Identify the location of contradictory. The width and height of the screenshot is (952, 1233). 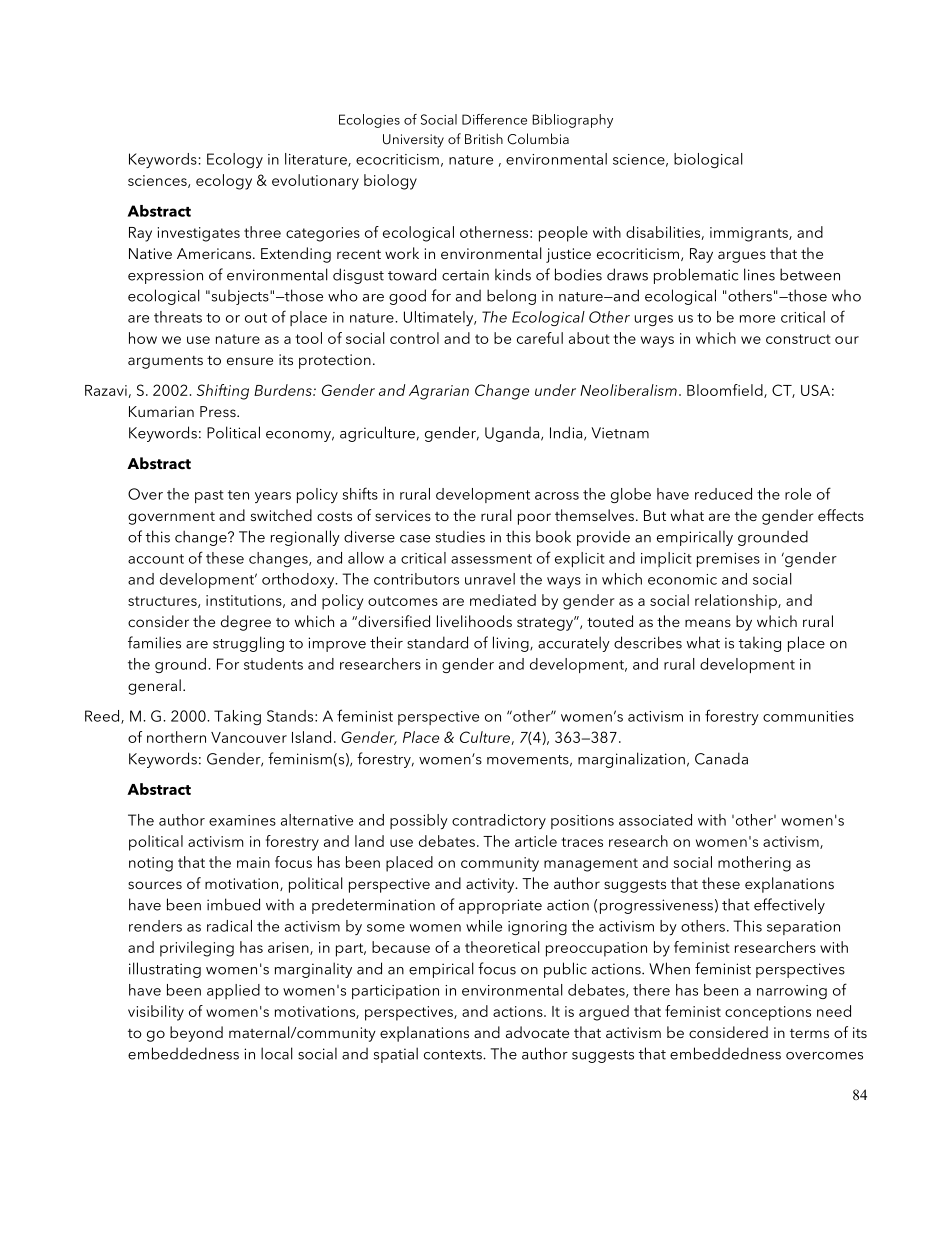
(499, 821).
